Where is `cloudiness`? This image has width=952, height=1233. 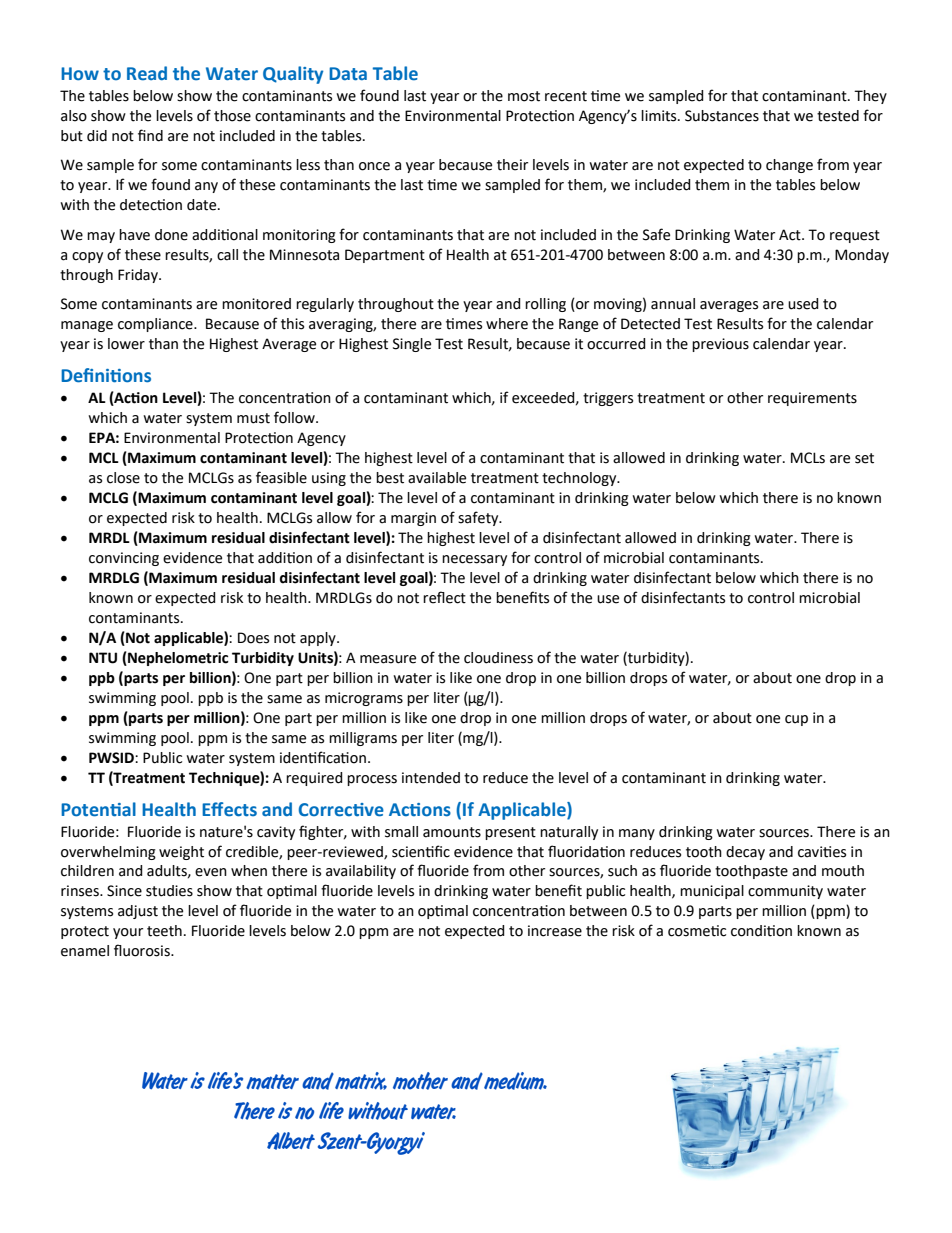
cloudiness is located at coordinates (498, 658).
